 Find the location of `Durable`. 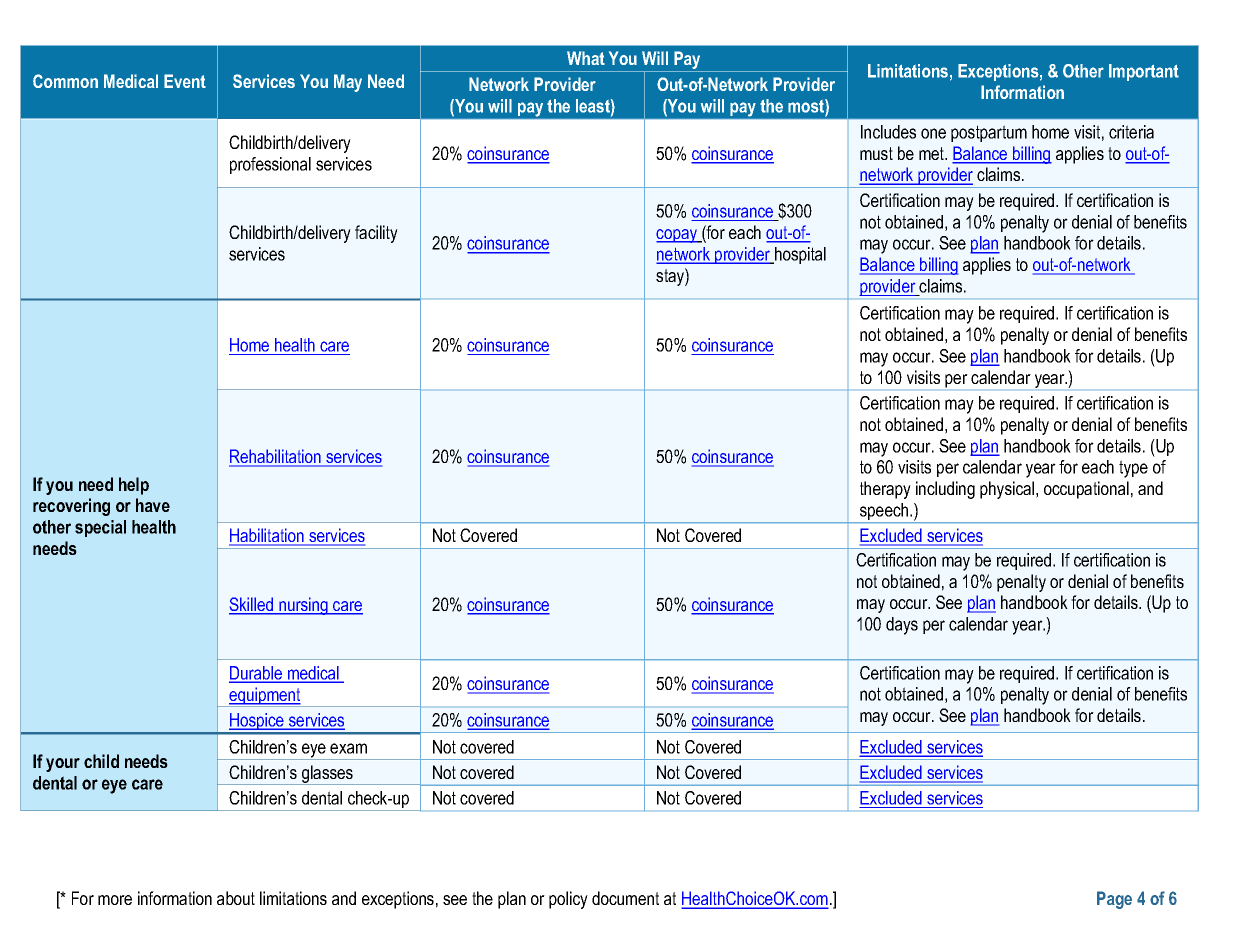

Durable is located at coordinates (257, 674).
